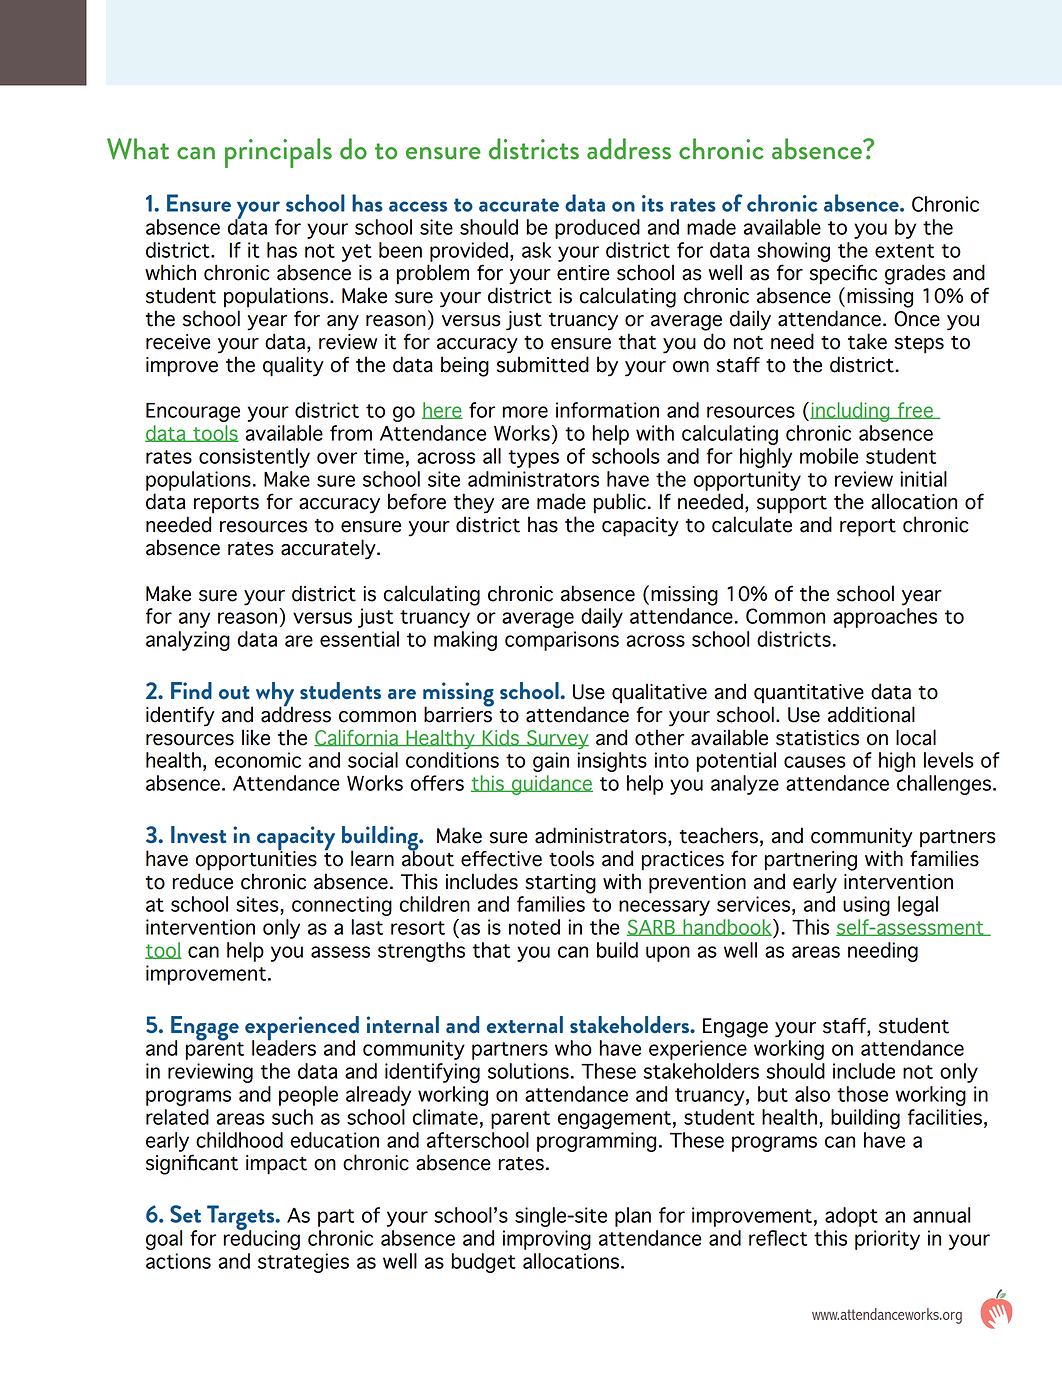  What do you see at coordinates (597, 229) in the page?
I see `produced` at bounding box center [597, 229].
